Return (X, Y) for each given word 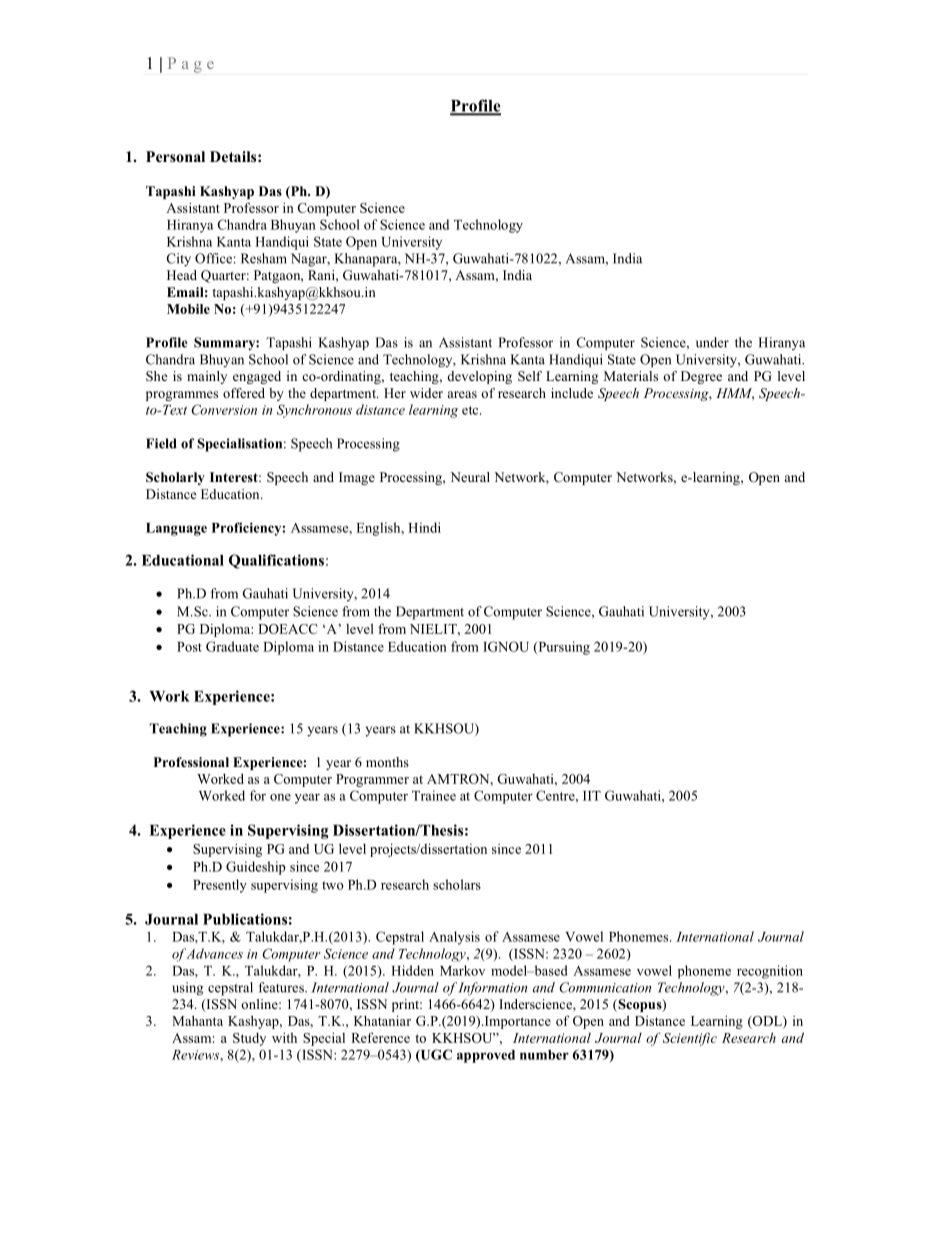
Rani (322, 275)
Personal (175, 156)
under (712, 342)
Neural (470, 477)
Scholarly (175, 478)
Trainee (434, 795)
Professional (191, 762)
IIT (592, 796)
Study (249, 1039)
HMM (735, 394)
